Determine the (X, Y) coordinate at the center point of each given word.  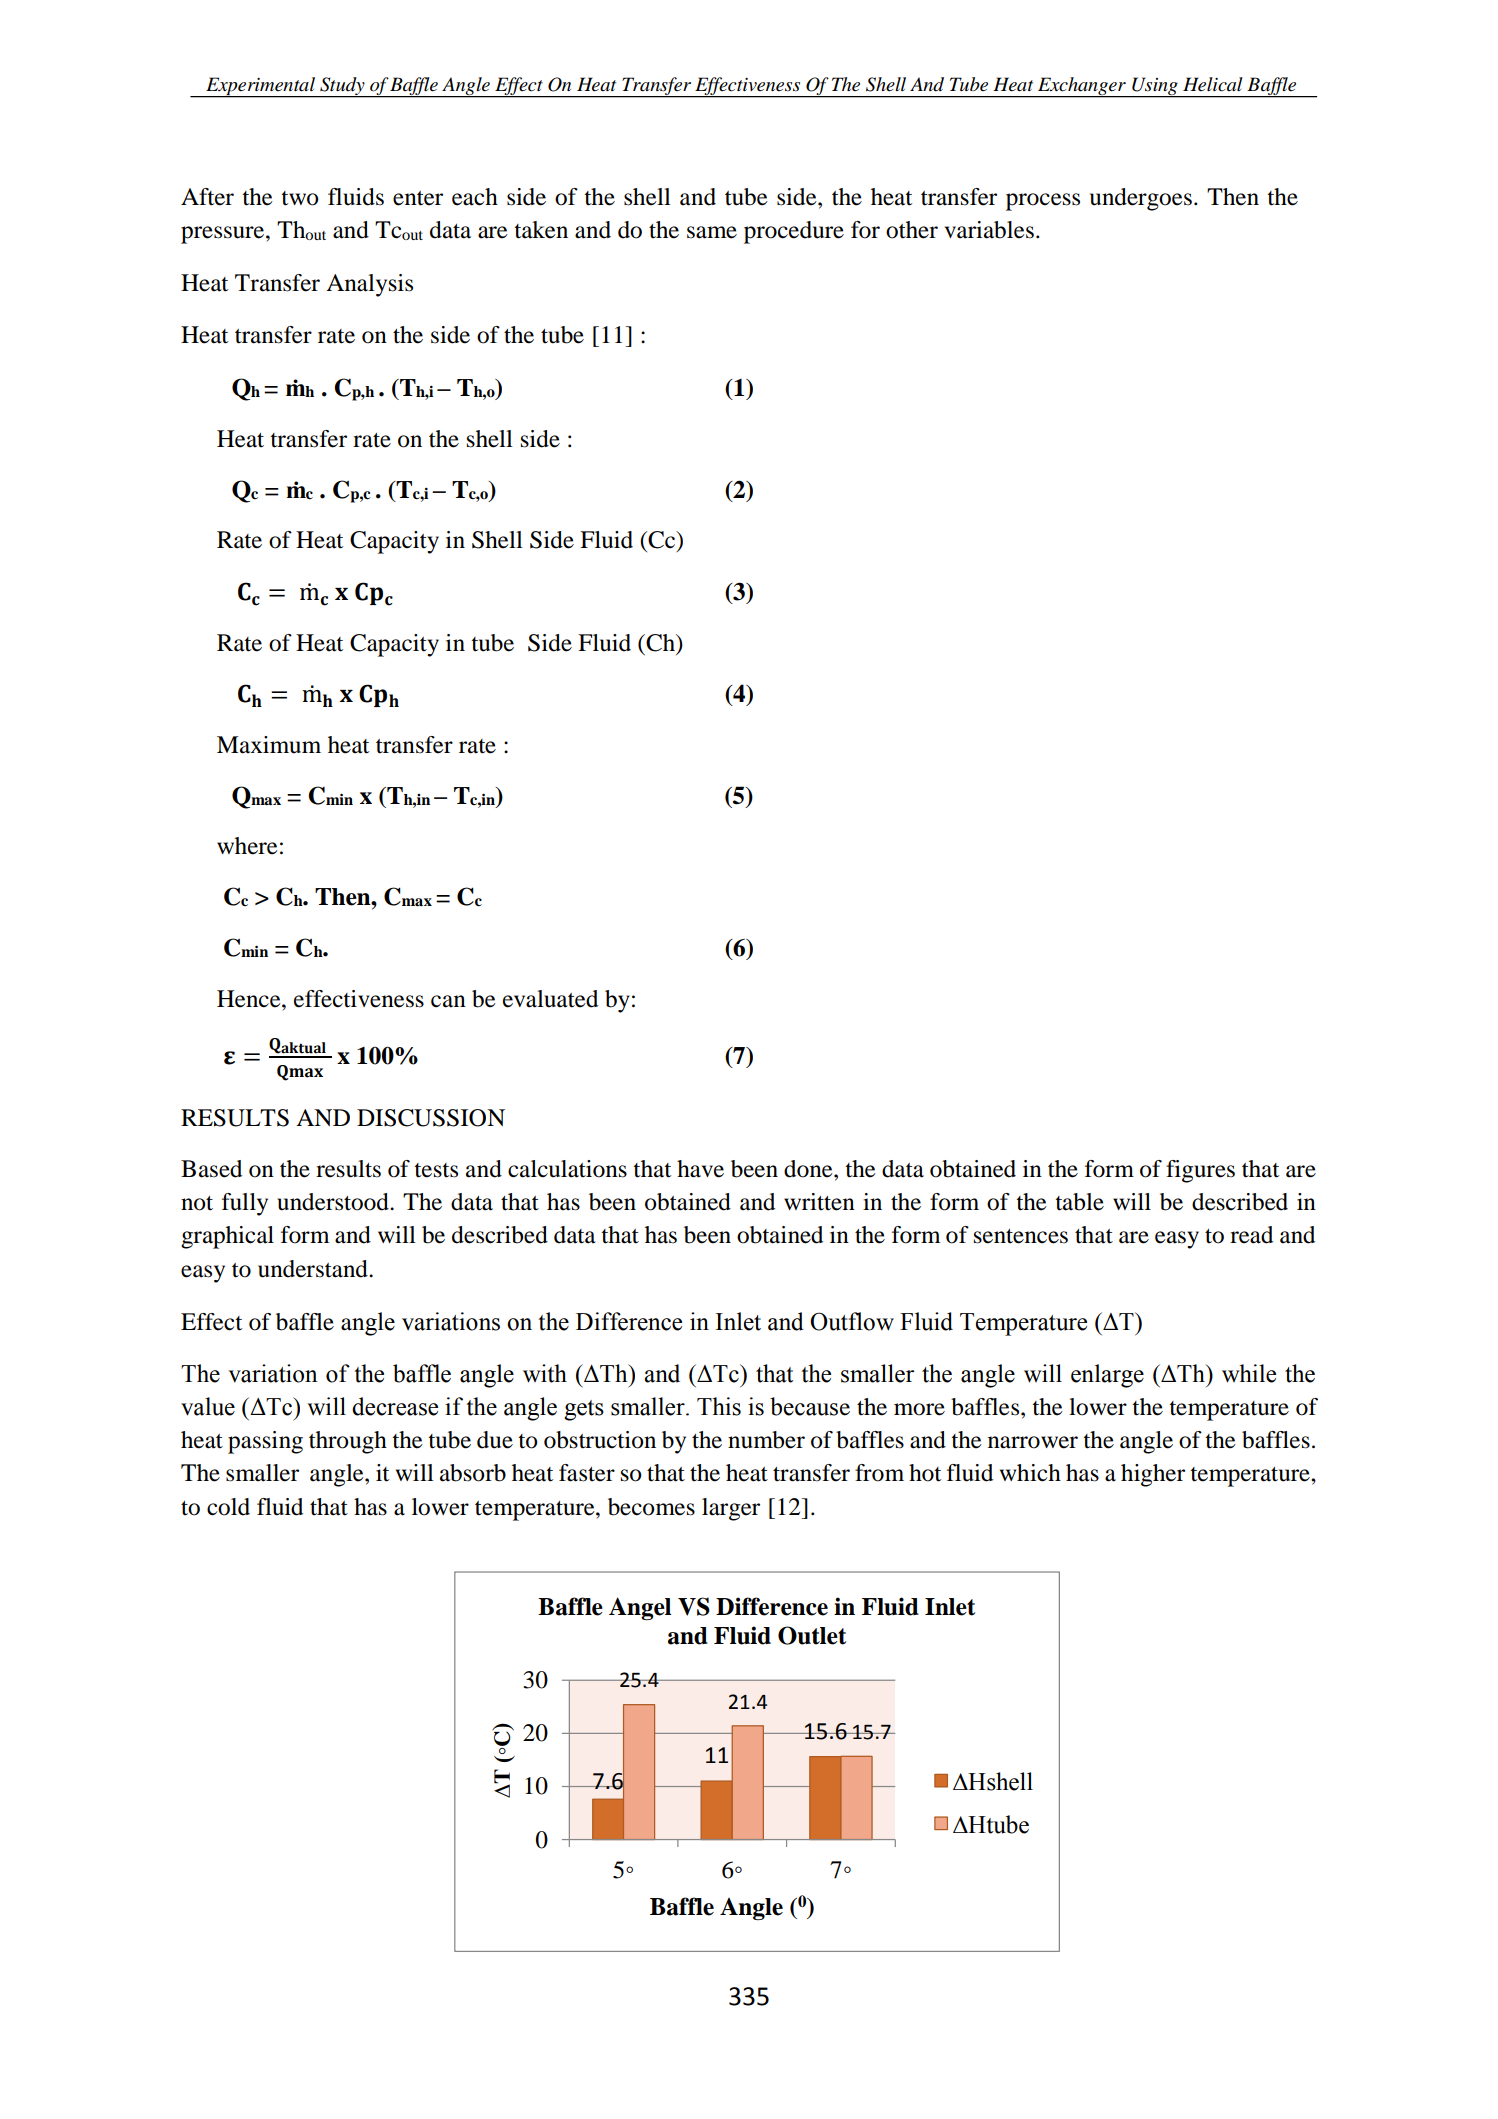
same (712, 232)
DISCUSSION (431, 1118)
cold (228, 1507)
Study (342, 87)
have (700, 1169)
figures (1200, 1171)
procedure (794, 232)
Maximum (269, 745)
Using (1155, 87)
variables (989, 230)
